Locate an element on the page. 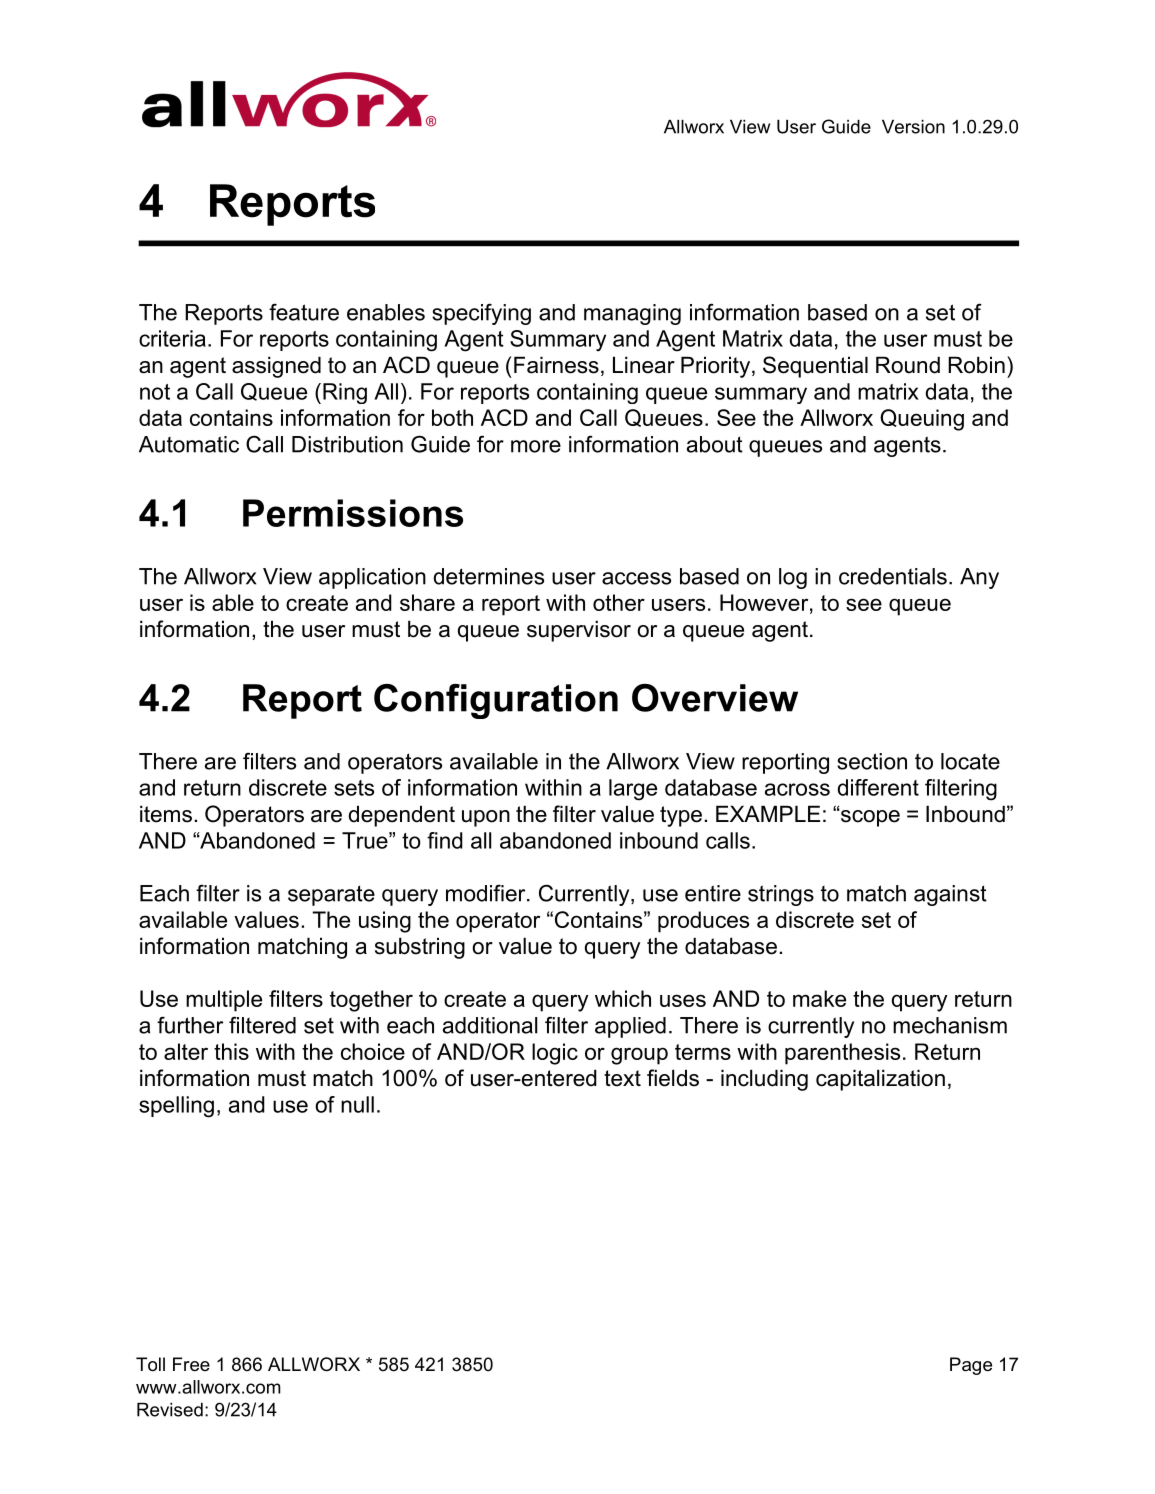 This document has width=1155, height=1494. application is located at coordinates (372, 578).
